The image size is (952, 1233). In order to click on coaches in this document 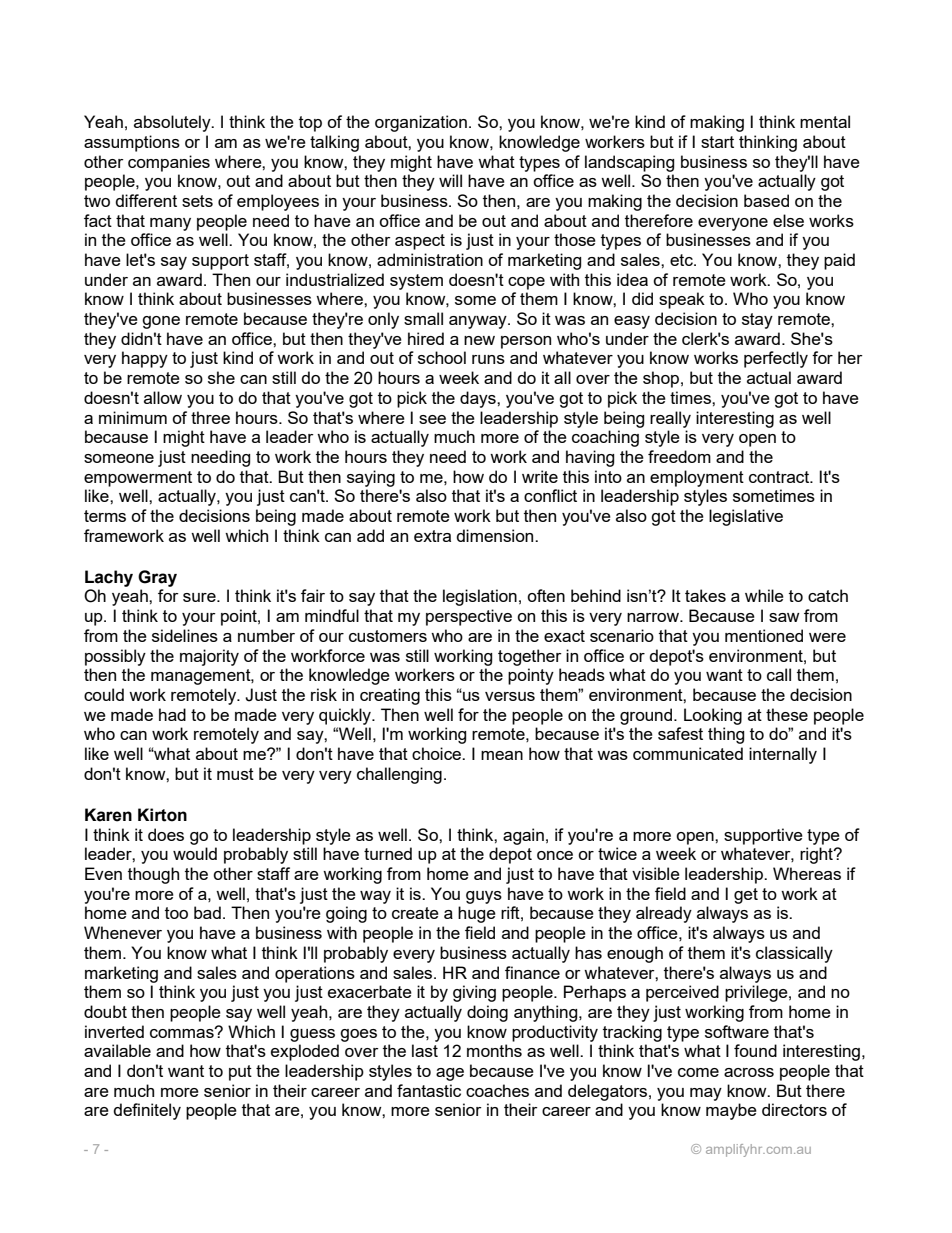, I will do `click(497, 1090)`.
